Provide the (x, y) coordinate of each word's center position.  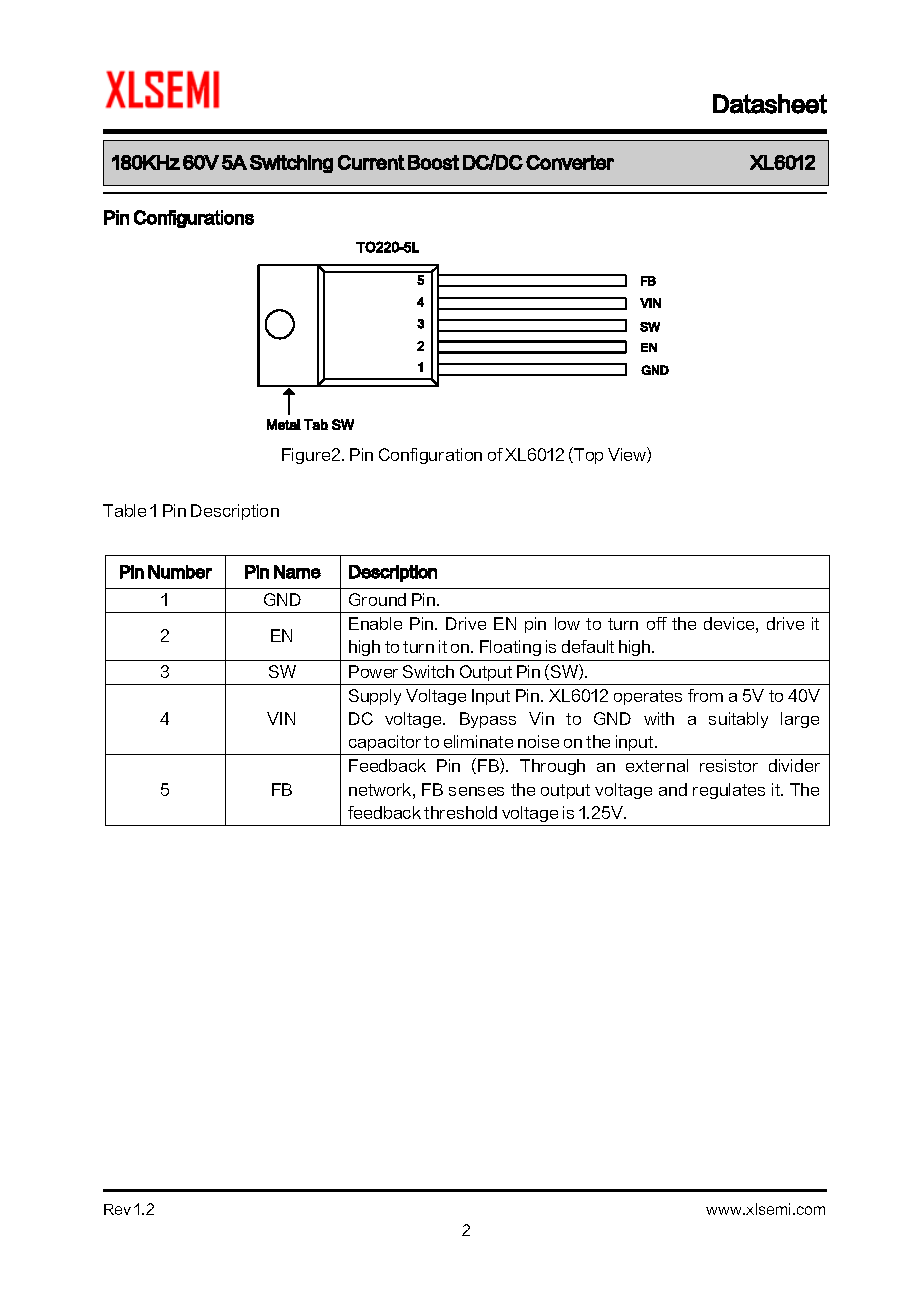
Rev (117, 1209)
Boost (433, 162)
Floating (510, 648)
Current (371, 162)
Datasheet (770, 104)
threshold (460, 812)
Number (180, 572)
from (705, 695)
